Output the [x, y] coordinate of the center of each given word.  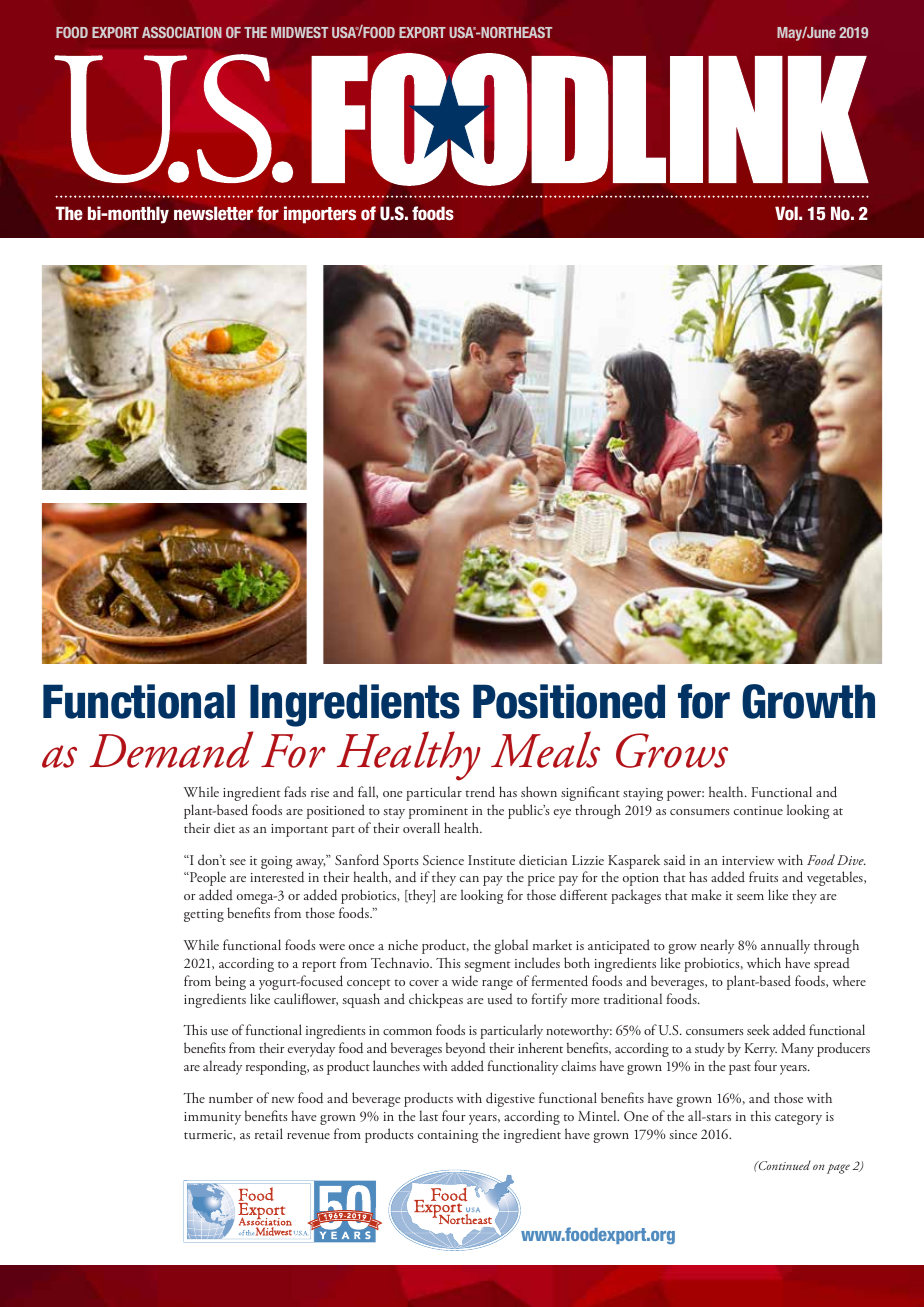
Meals [545, 749]
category [798, 1119]
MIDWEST [299, 32]
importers [320, 215]
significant [590, 793]
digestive [510, 1099]
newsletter [213, 213]
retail [269, 1133]
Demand [171, 749]
